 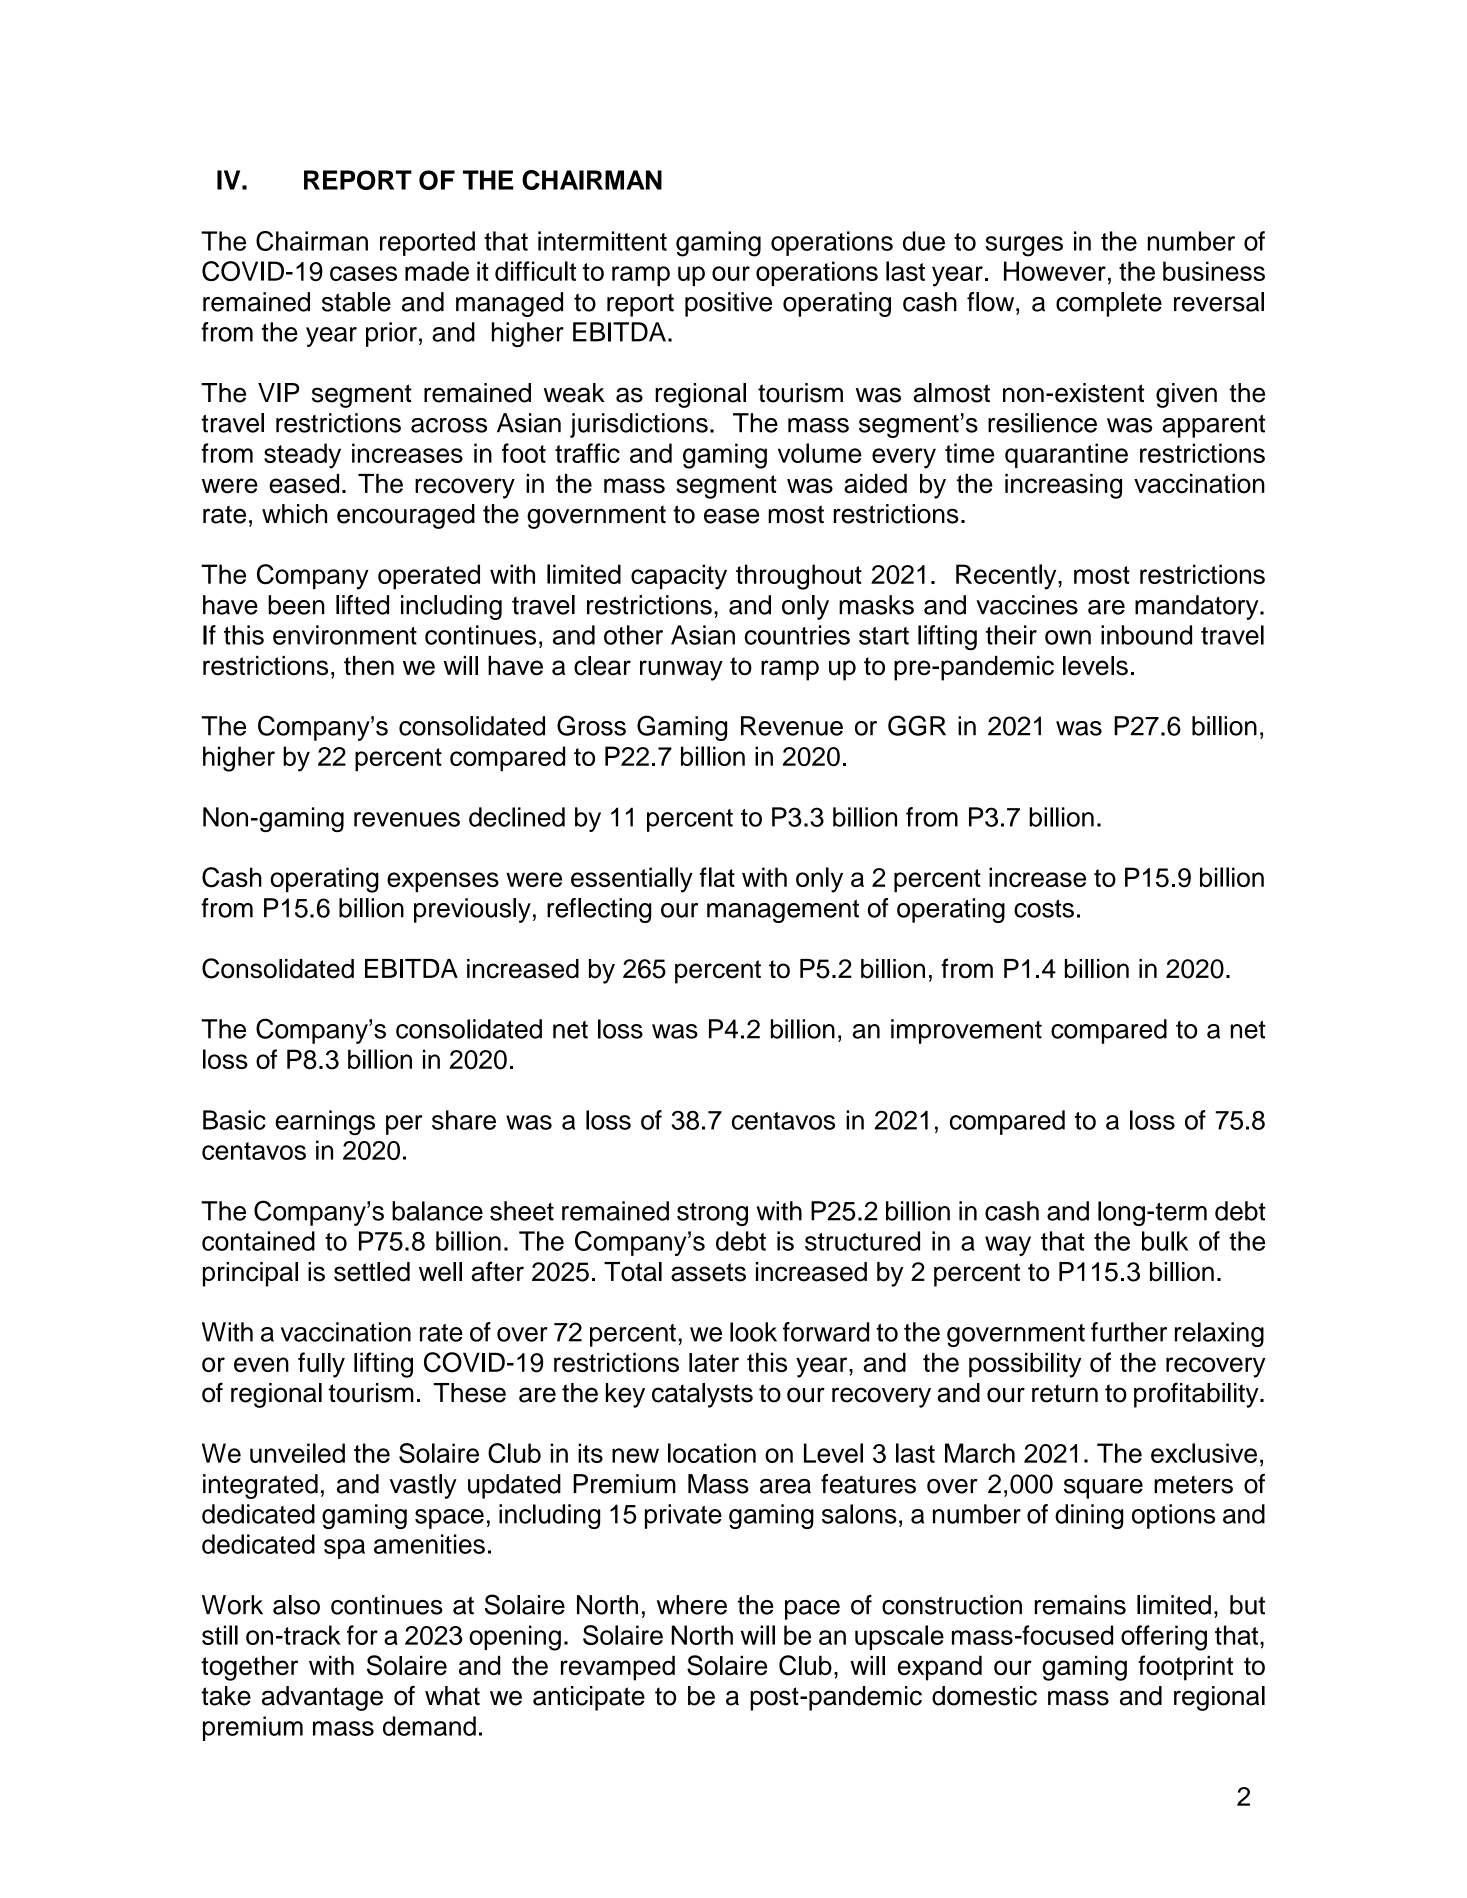 I want to click on then, so click(x=369, y=666).
